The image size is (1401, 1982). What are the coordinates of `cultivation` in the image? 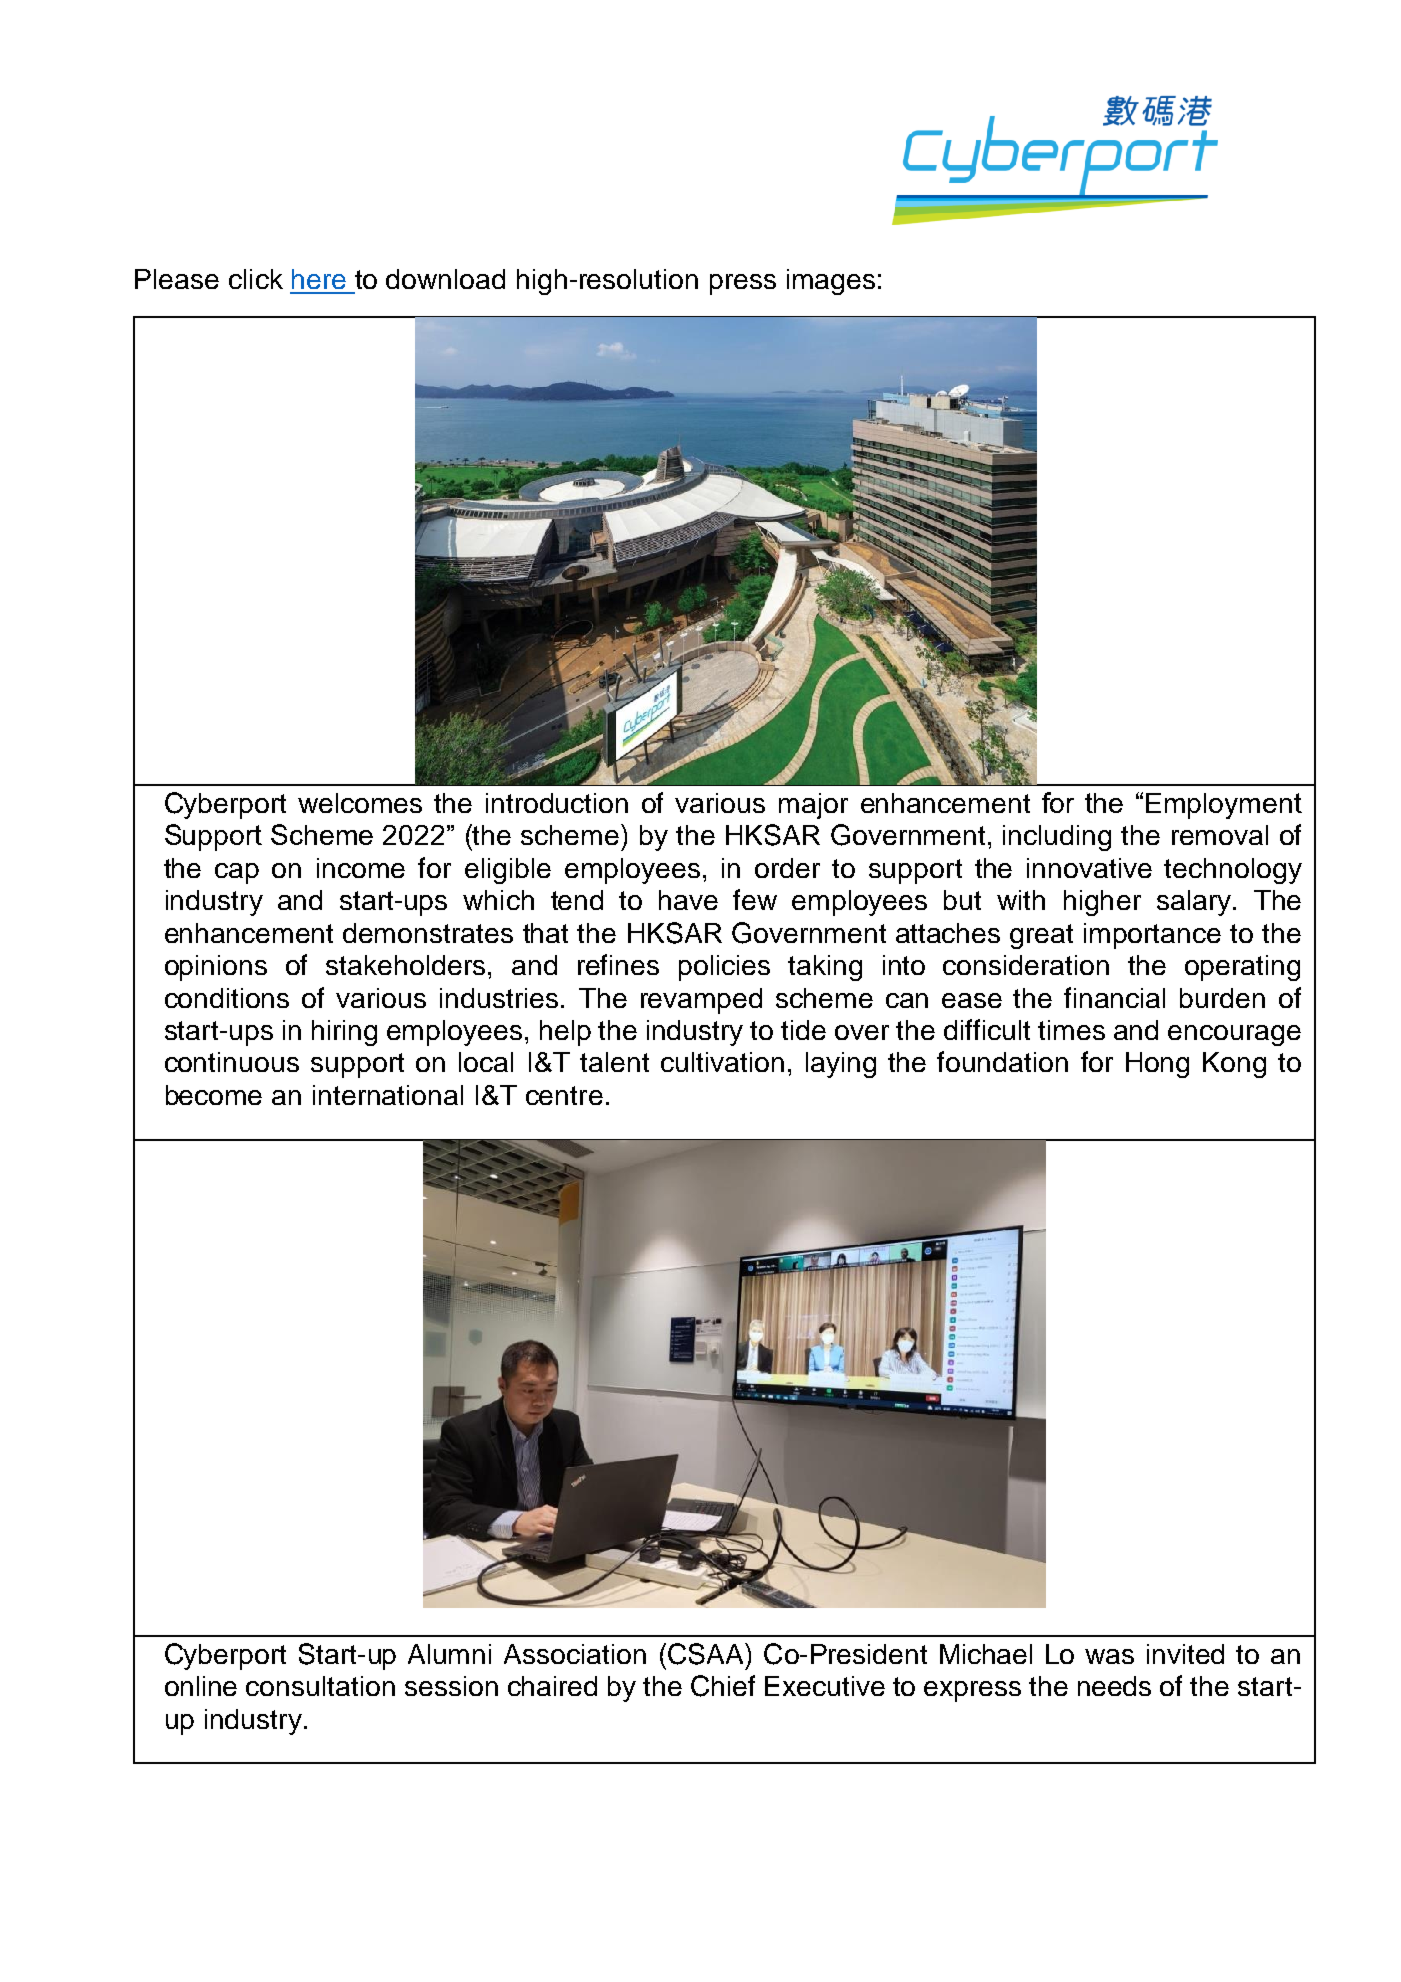 It's located at (722, 1062).
